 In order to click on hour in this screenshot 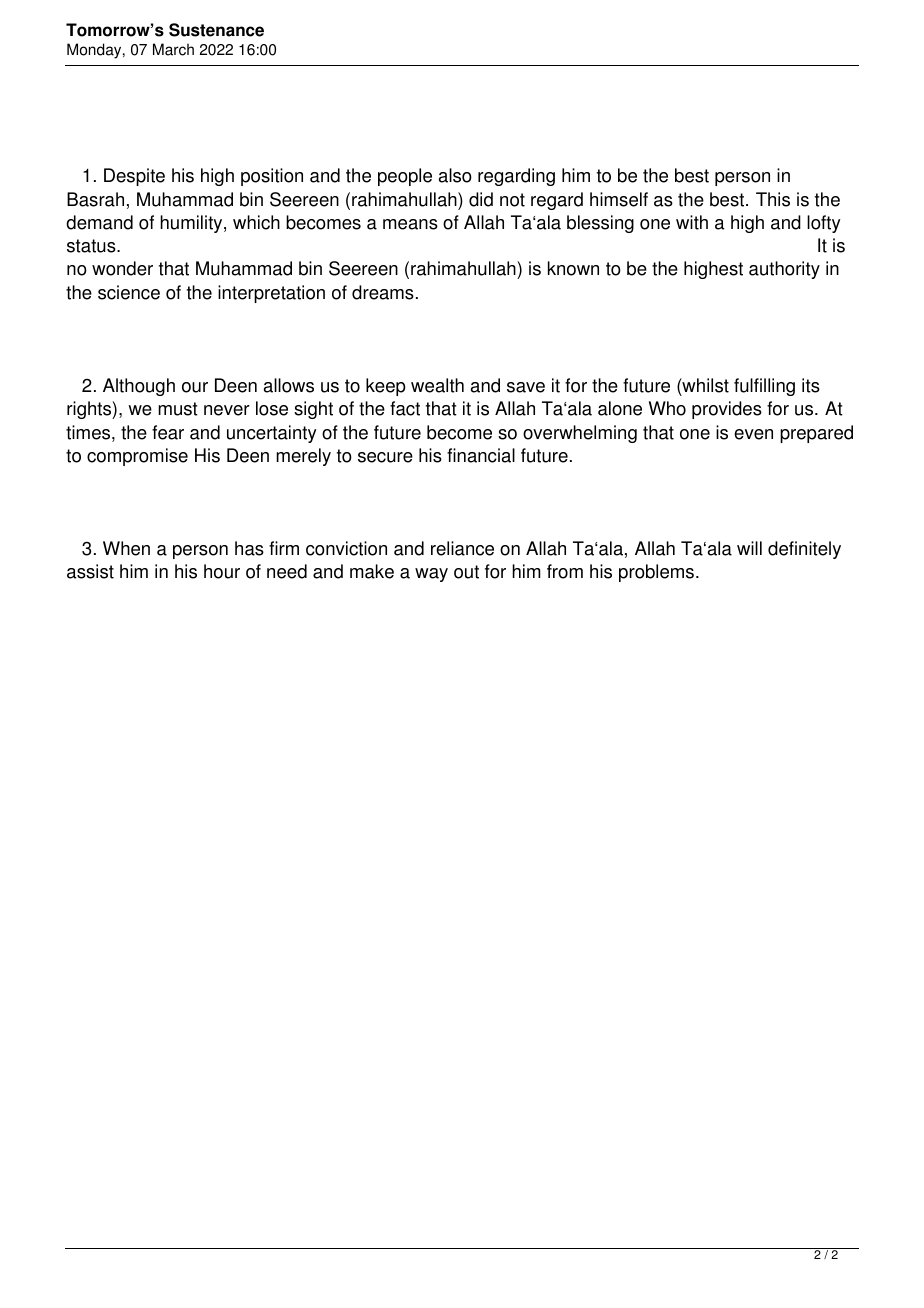, I will do `click(222, 571)`.
